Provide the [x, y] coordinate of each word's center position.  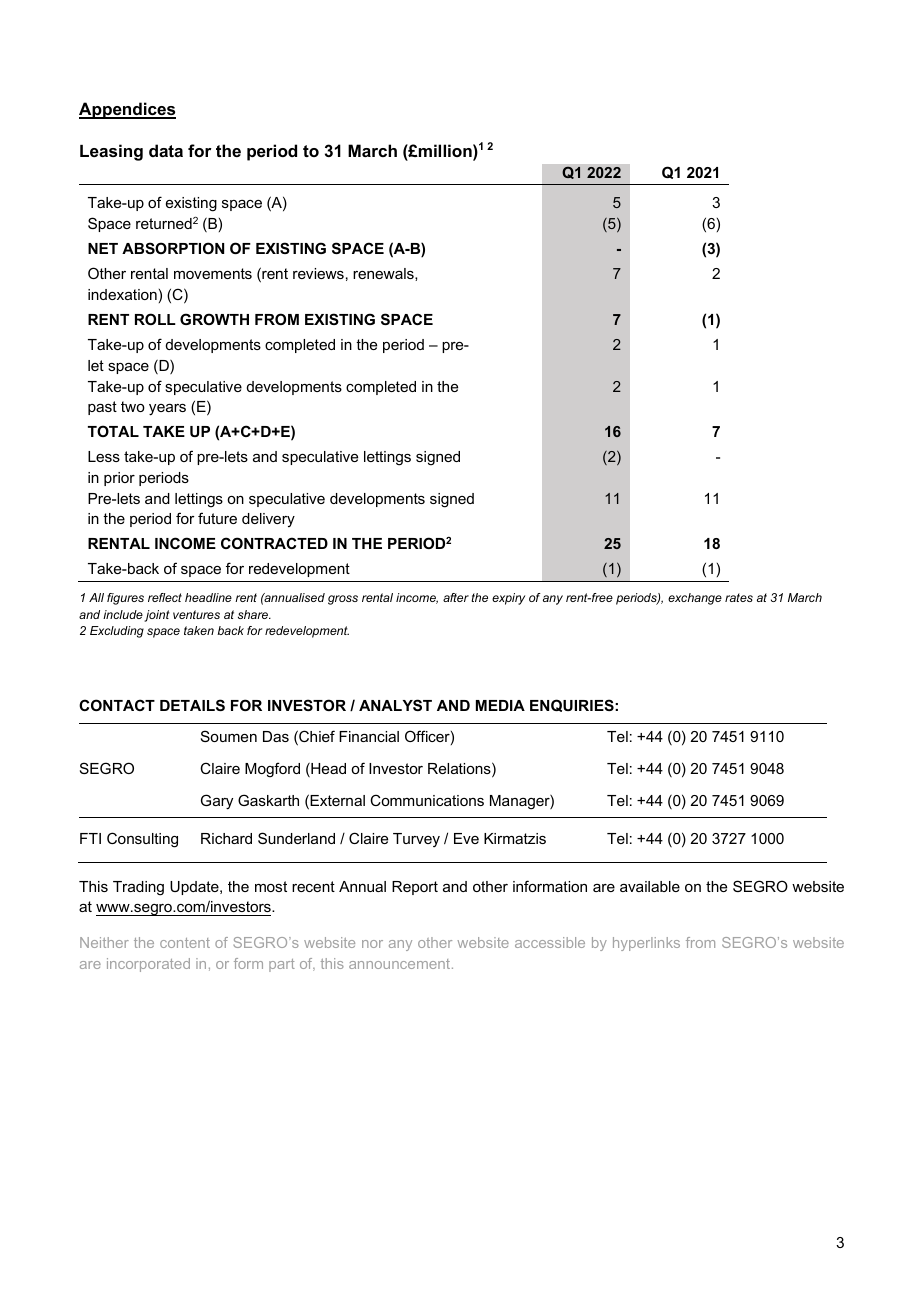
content [185, 943]
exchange [695, 599]
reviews [318, 273]
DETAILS [192, 705]
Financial [369, 736]
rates [739, 597]
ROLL [155, 319]
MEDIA [500, 705]
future [217, 518]
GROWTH [214, 319]
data [166, 150]
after [456, 597]
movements [213, 273]
